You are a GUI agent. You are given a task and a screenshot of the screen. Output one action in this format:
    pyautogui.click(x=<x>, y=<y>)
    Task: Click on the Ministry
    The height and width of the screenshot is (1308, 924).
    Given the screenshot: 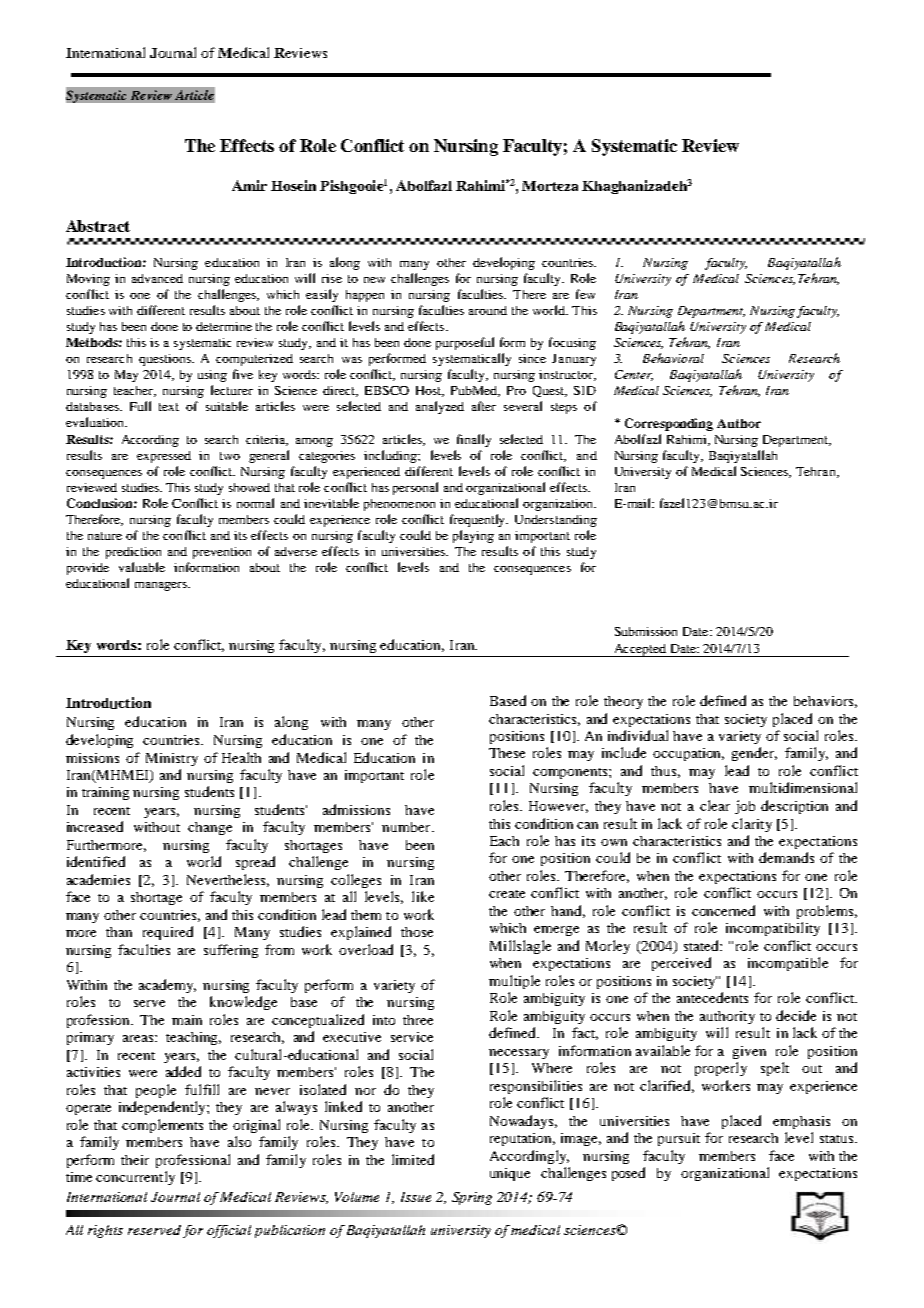 What is the action you would take?
    pyautogui.click(x=172, y=759)
